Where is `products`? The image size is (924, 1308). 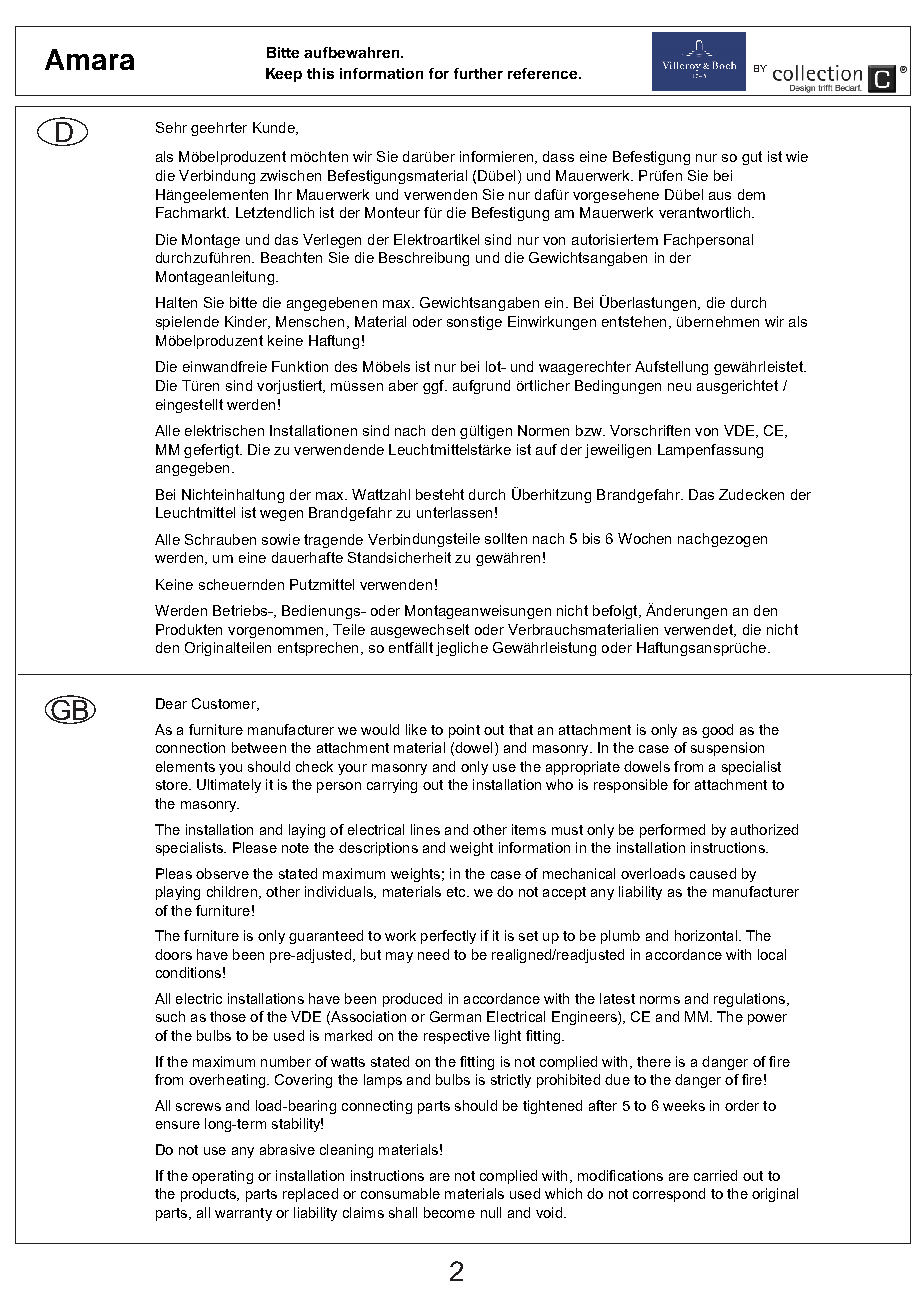 products is located at coordinates (209, 1195).
